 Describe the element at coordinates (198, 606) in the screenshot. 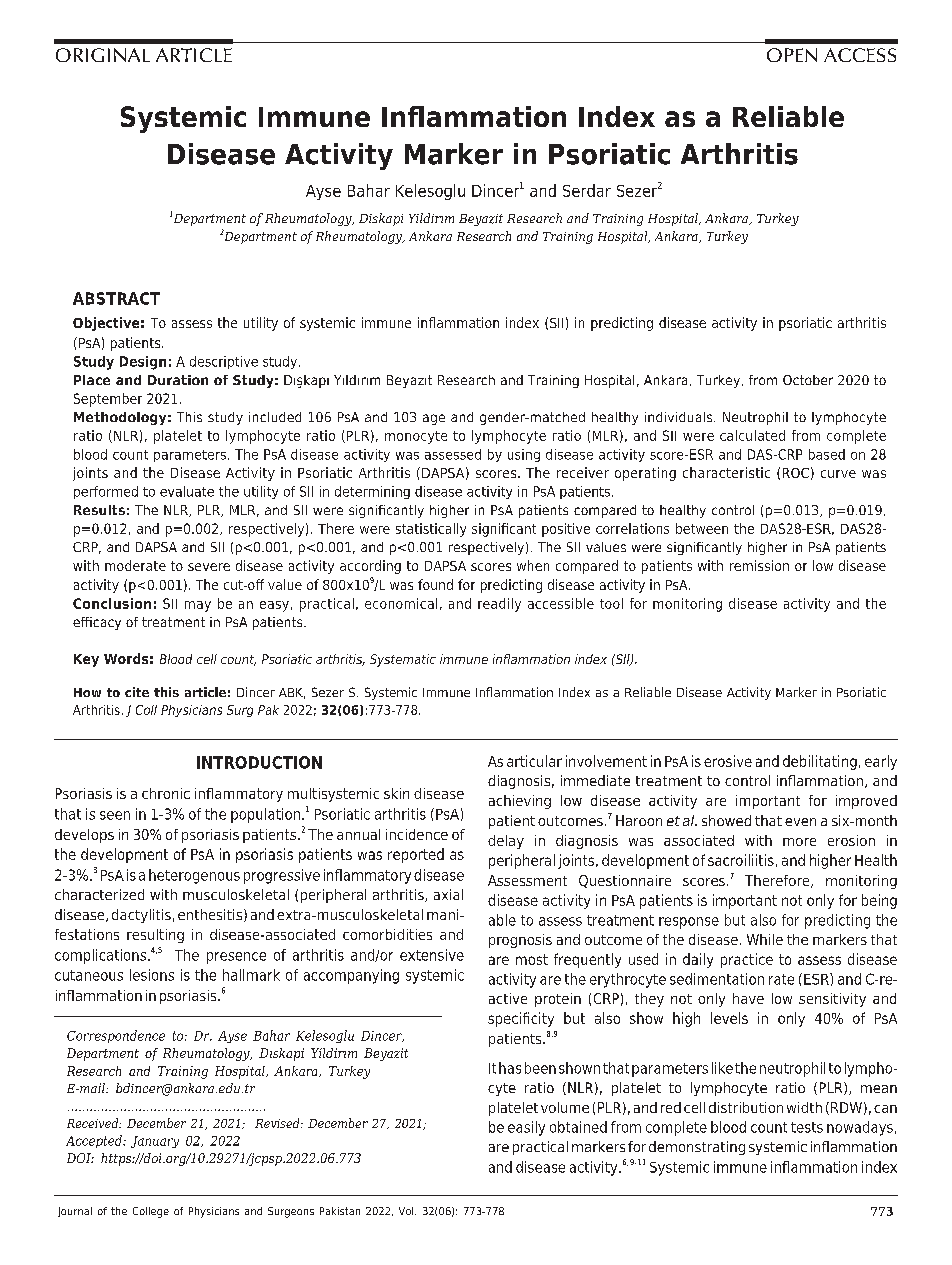

I see `may` at that location.
